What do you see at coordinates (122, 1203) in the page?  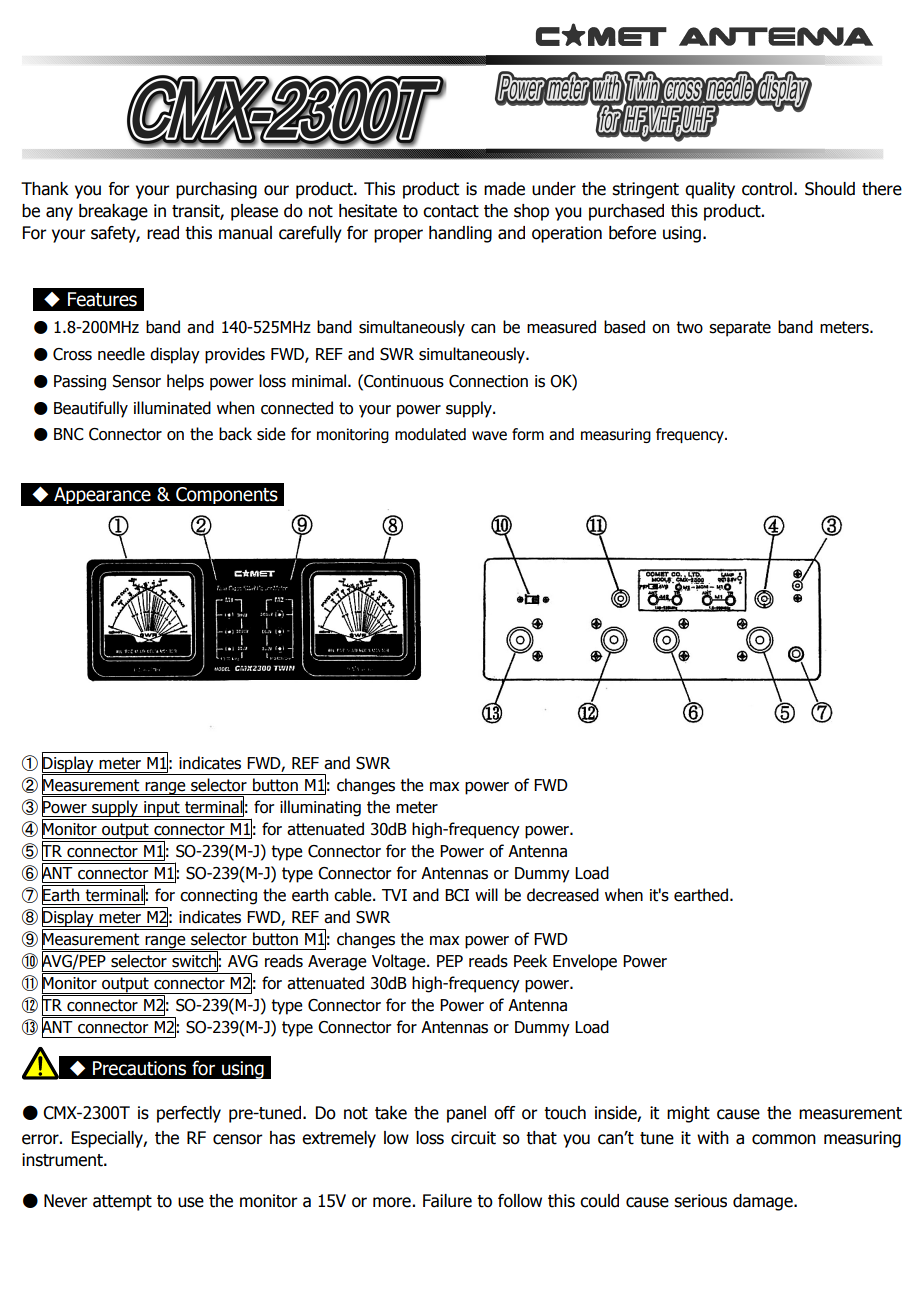 I see `attempt` at bounding box center [122, 1203].
